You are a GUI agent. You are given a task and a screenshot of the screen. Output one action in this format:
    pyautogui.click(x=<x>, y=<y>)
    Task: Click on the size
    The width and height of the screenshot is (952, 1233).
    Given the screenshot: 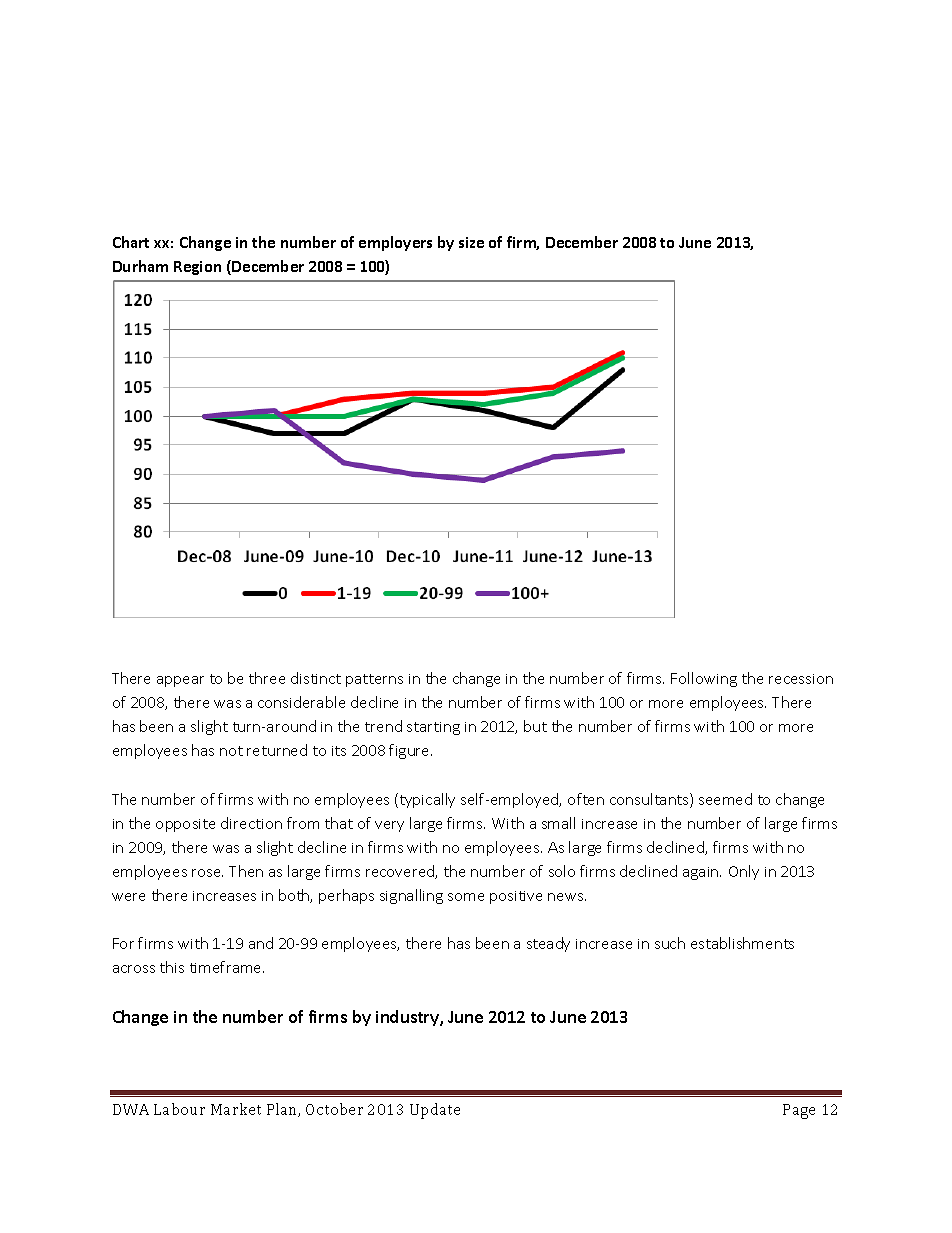 What is the action you would take?
    pyautogui.click(x=471, y=242)
